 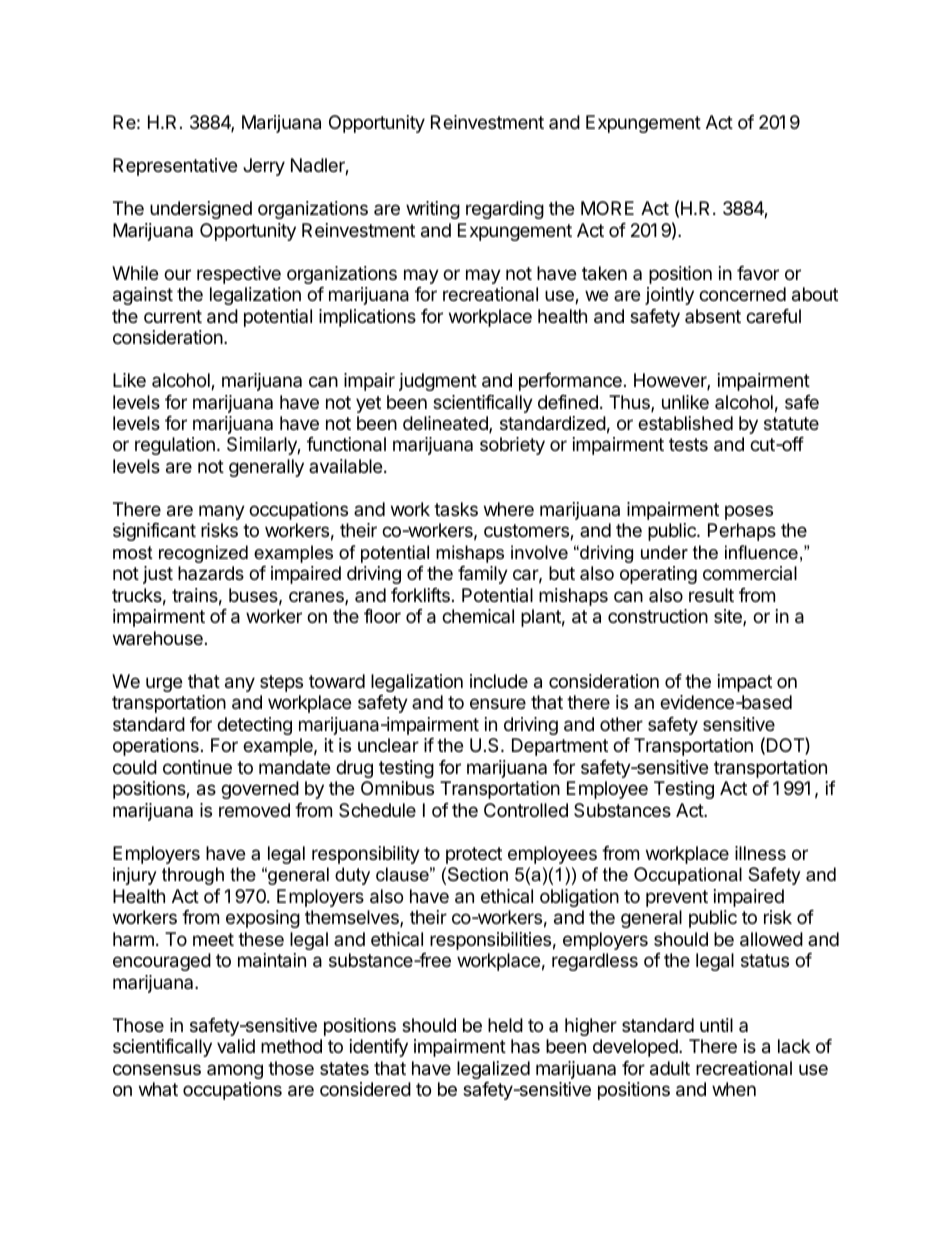 What do you see at coordinates (760, 853) in the screenshot?
I see `illness` at bounding box center [760, 853].
